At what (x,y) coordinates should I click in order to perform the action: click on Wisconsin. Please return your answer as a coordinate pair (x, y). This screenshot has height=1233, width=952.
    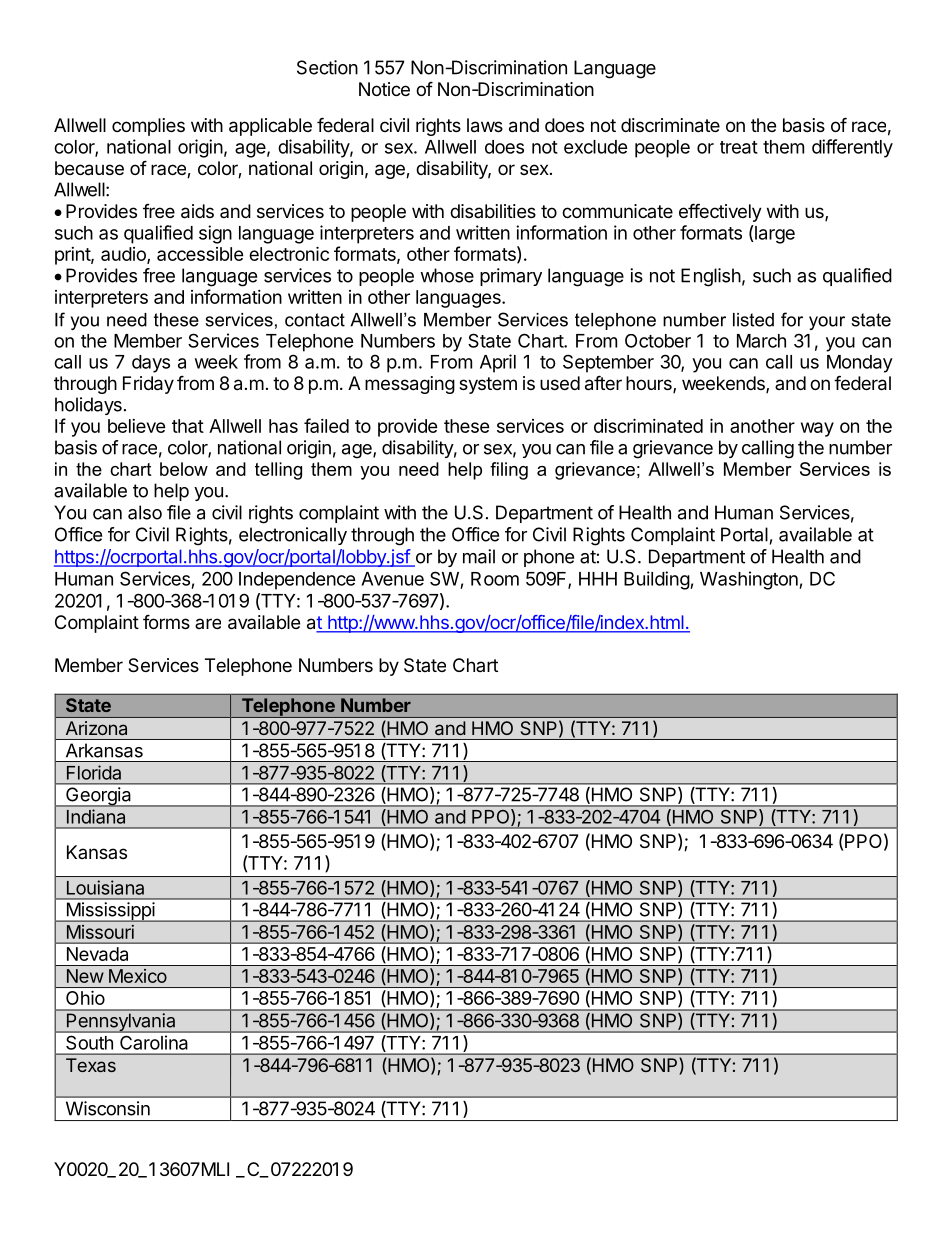
    Looking at the image, I should click on (108, 1108).
